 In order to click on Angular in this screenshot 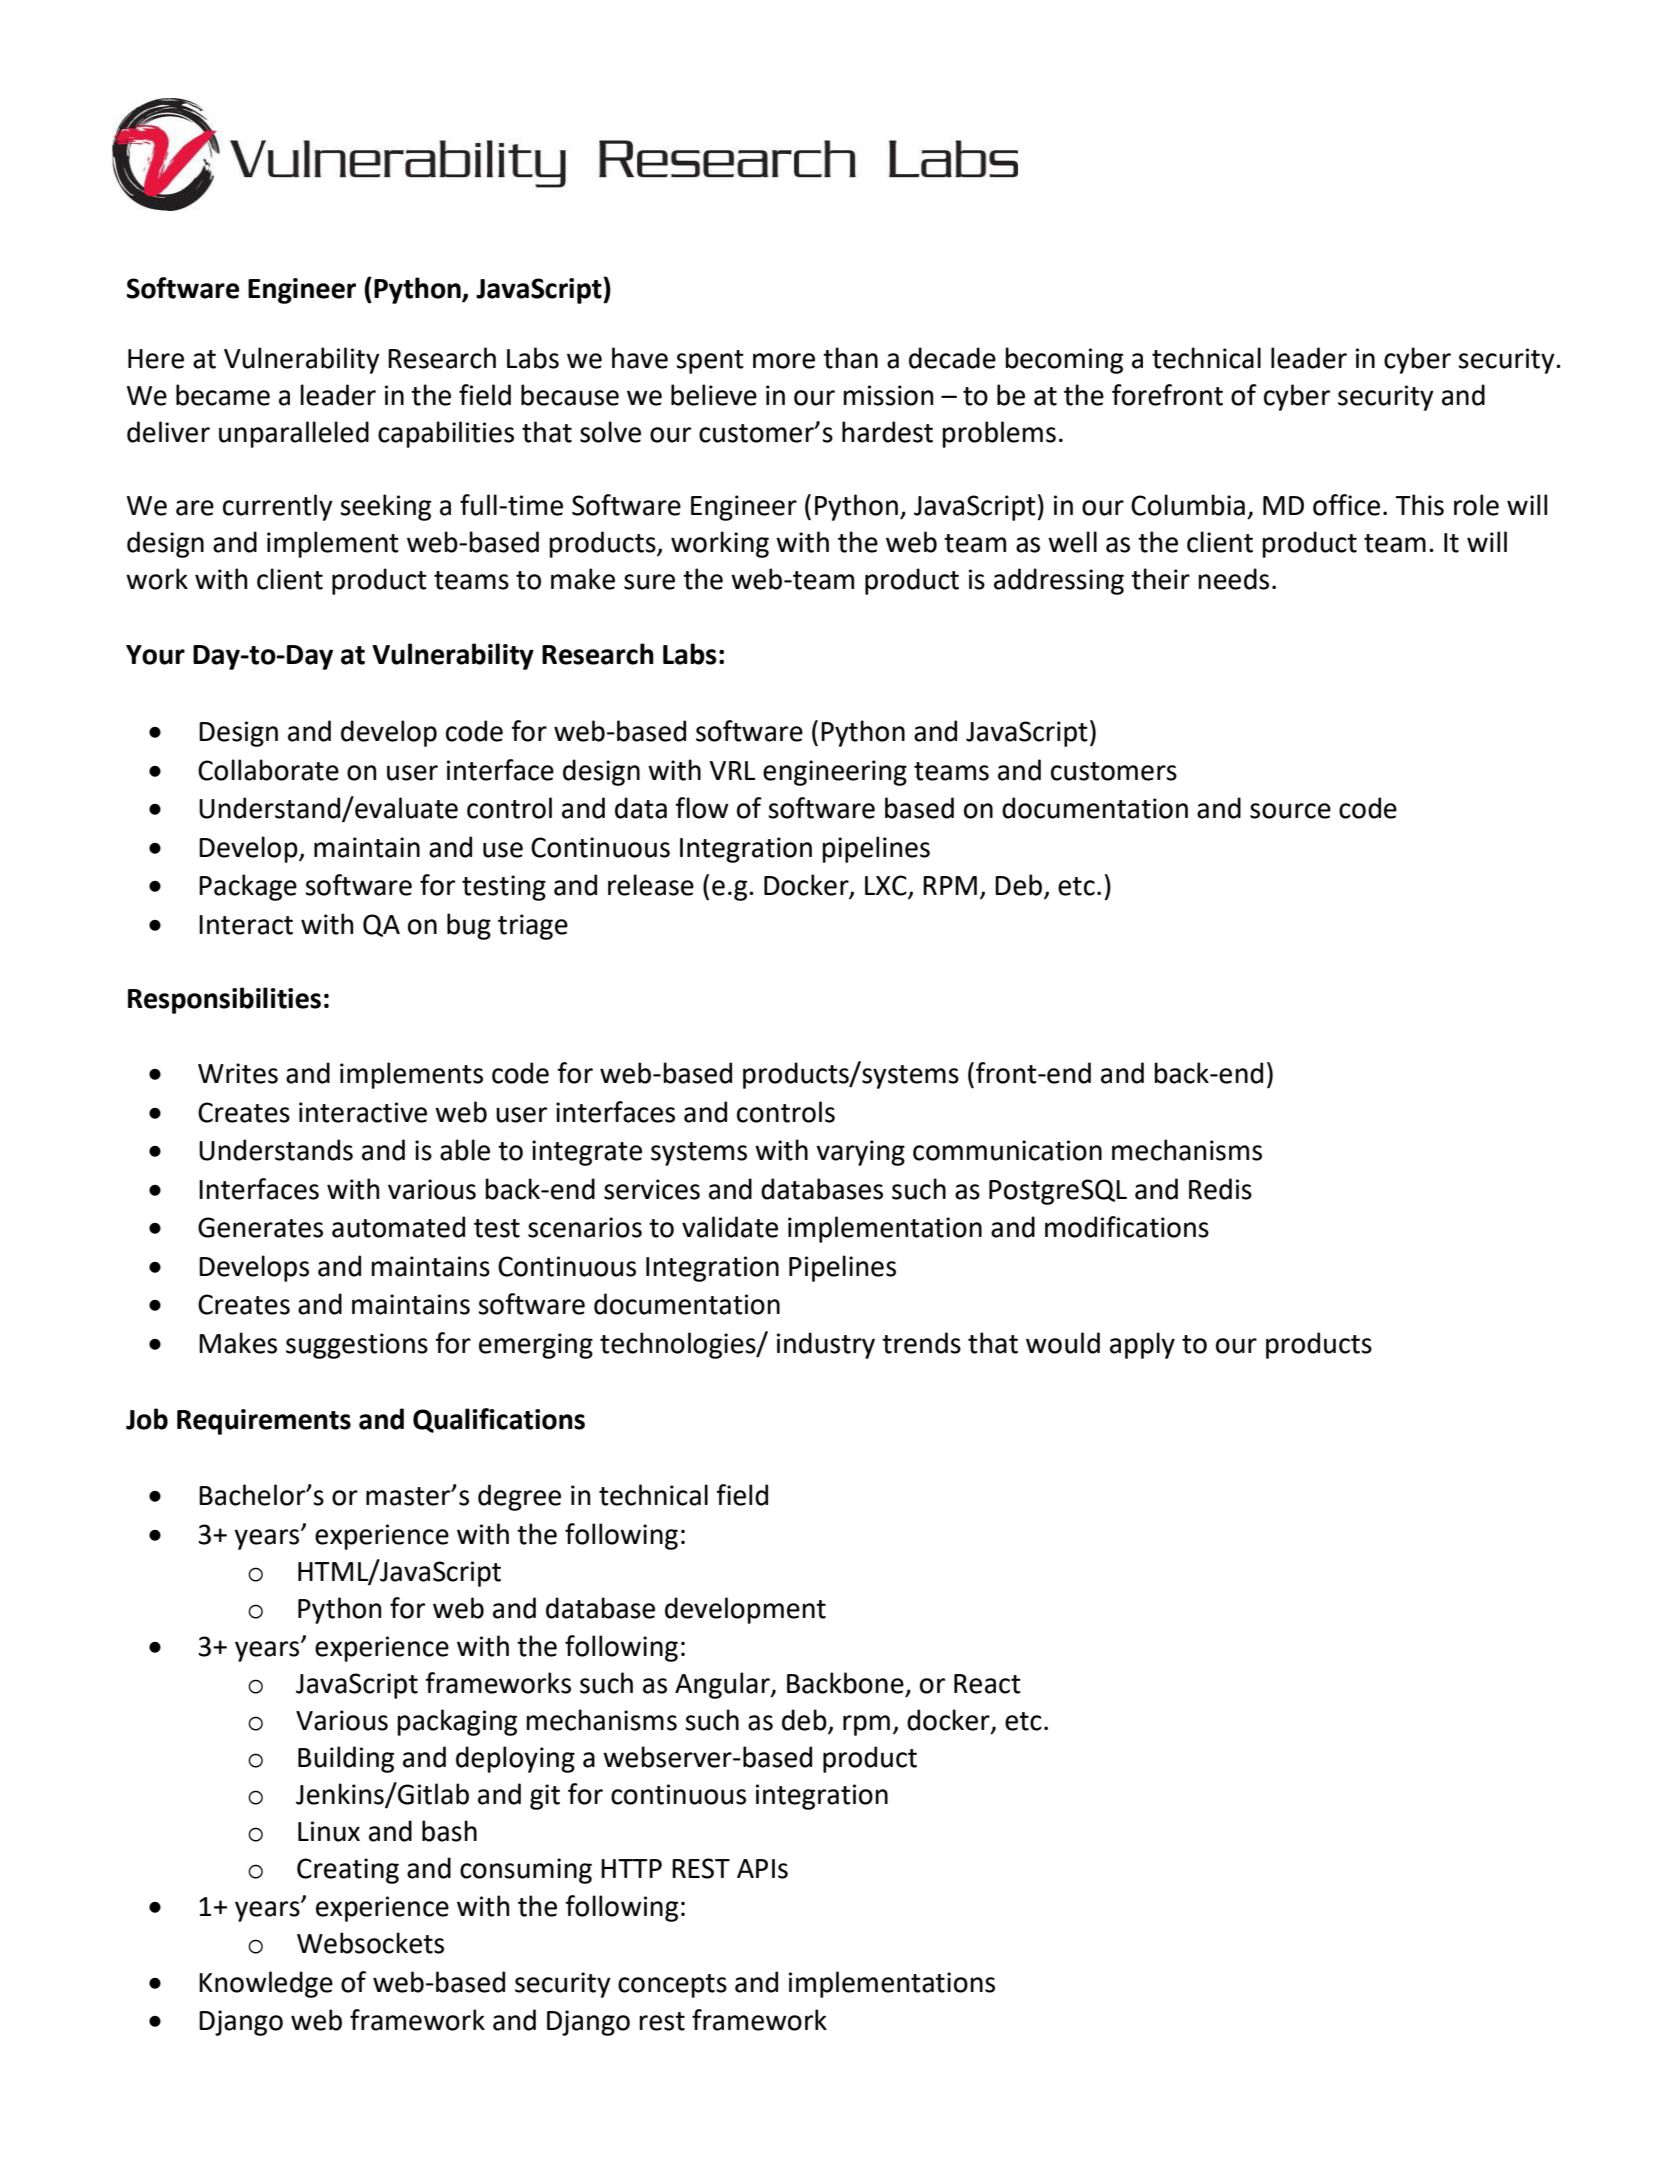, I will do `click(723, 1685)`.
